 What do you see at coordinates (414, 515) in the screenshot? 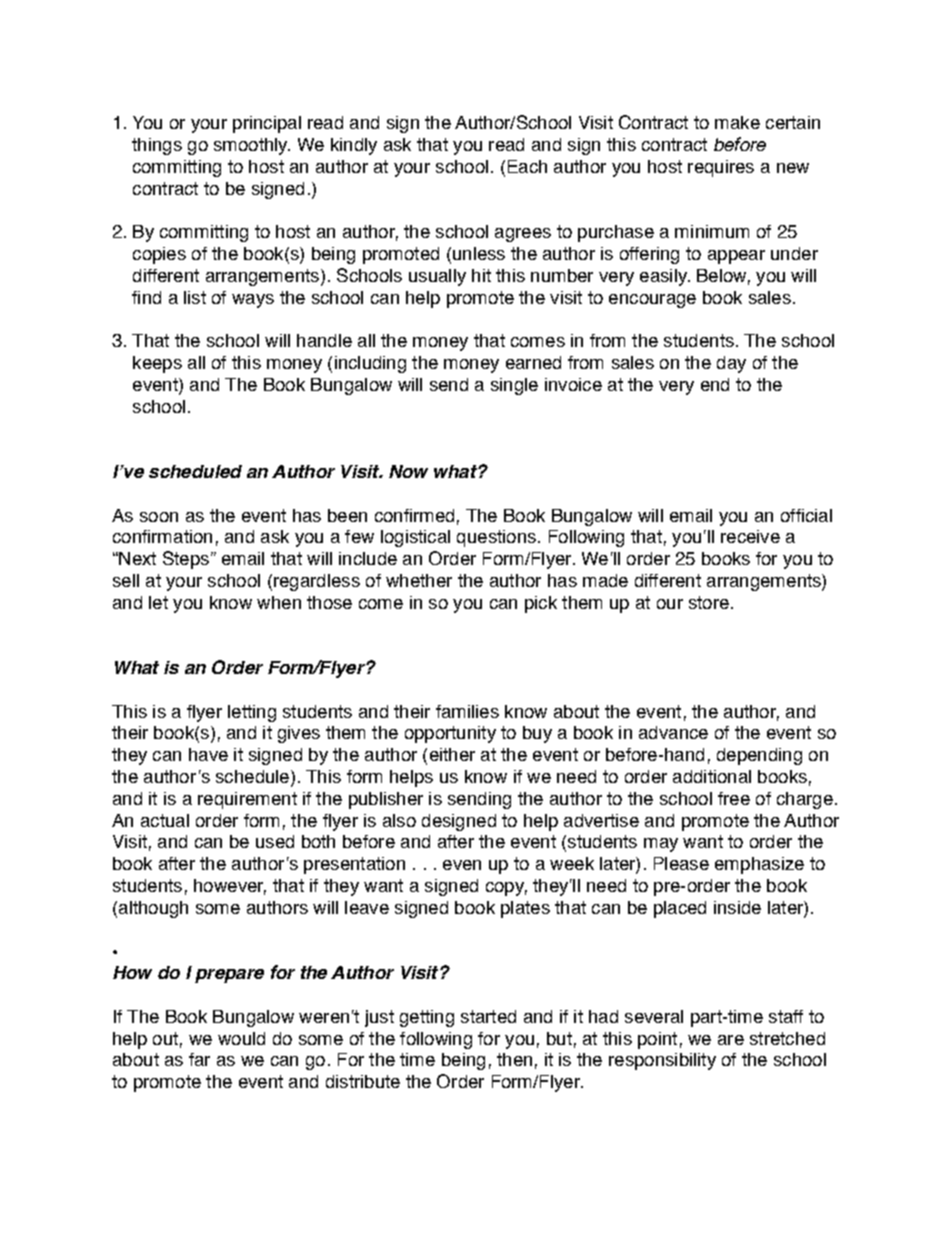
I see `confirmed` at bounding box center [414, 515].
